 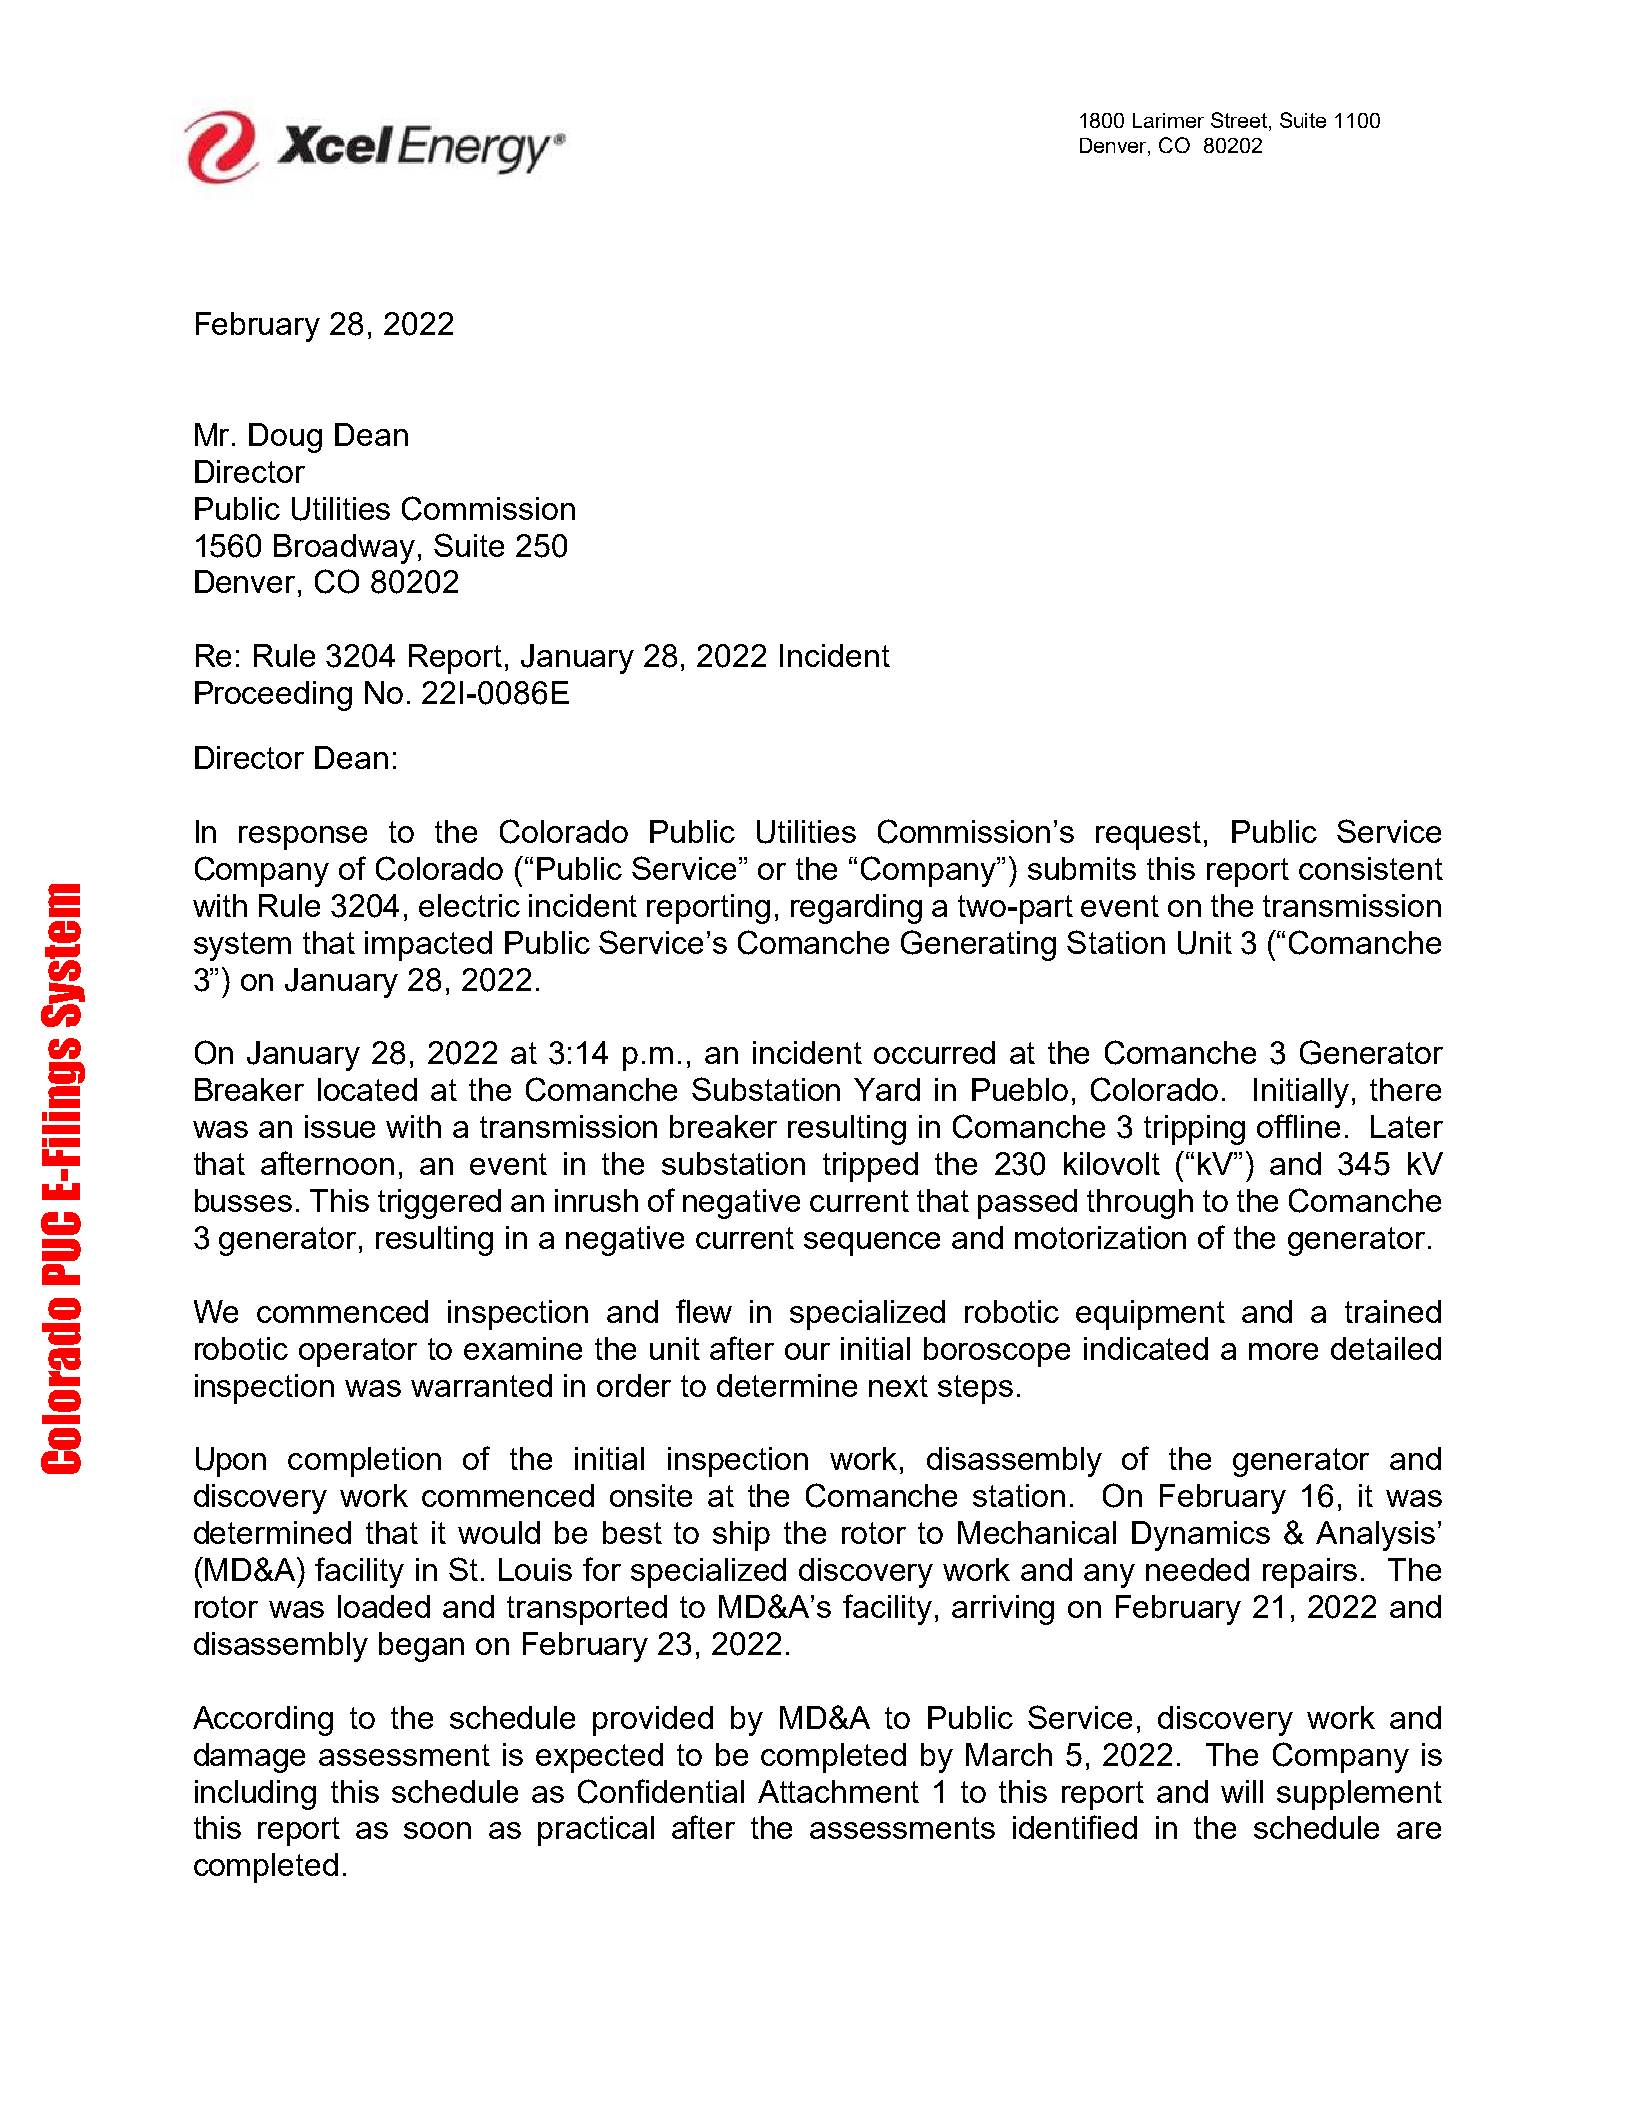 I want to click on Doug, so click(x=285, y=438).
